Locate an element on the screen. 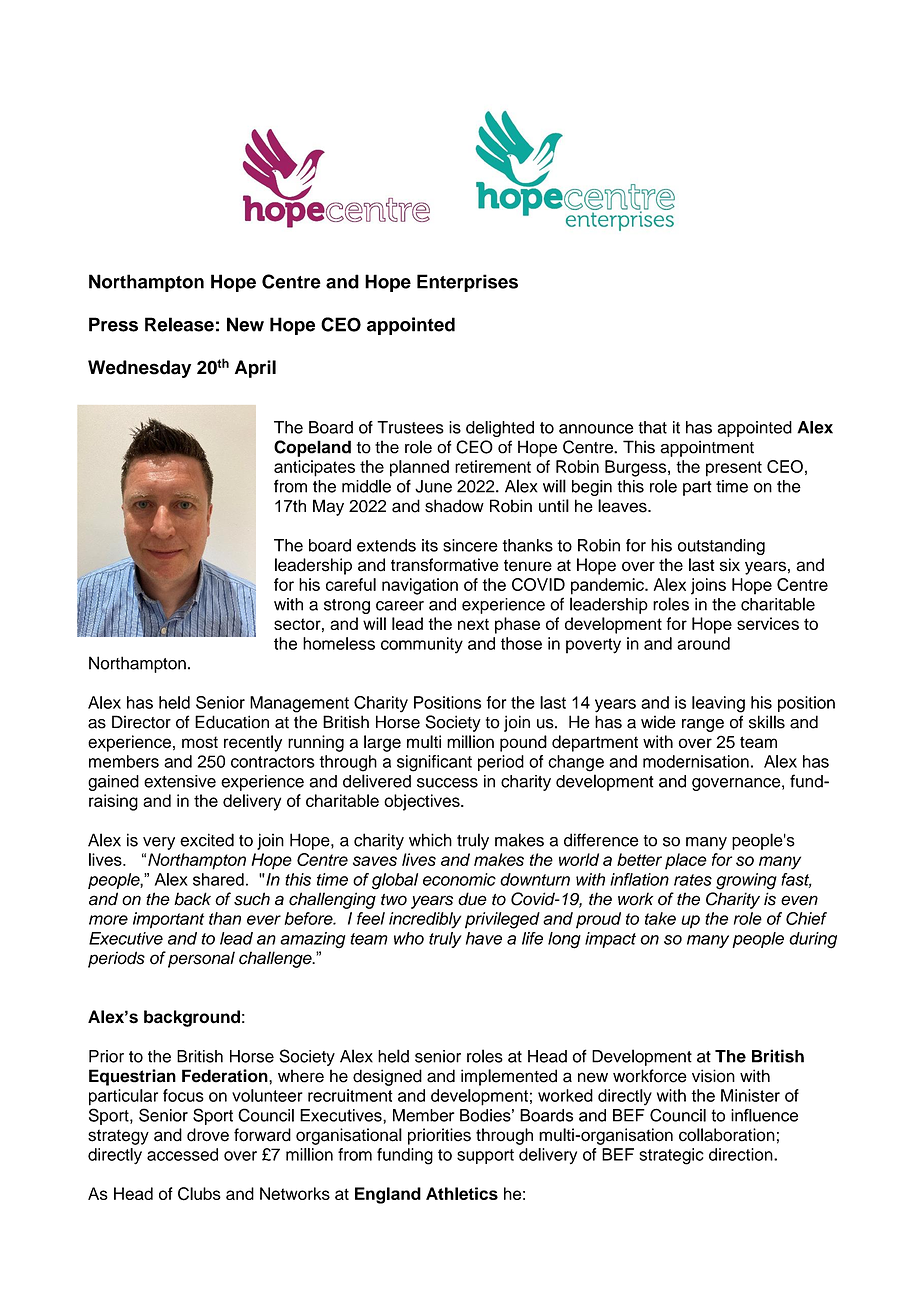 The width and height of the screenshot is (924, 1308). range is located at coordinates (703, 725).
